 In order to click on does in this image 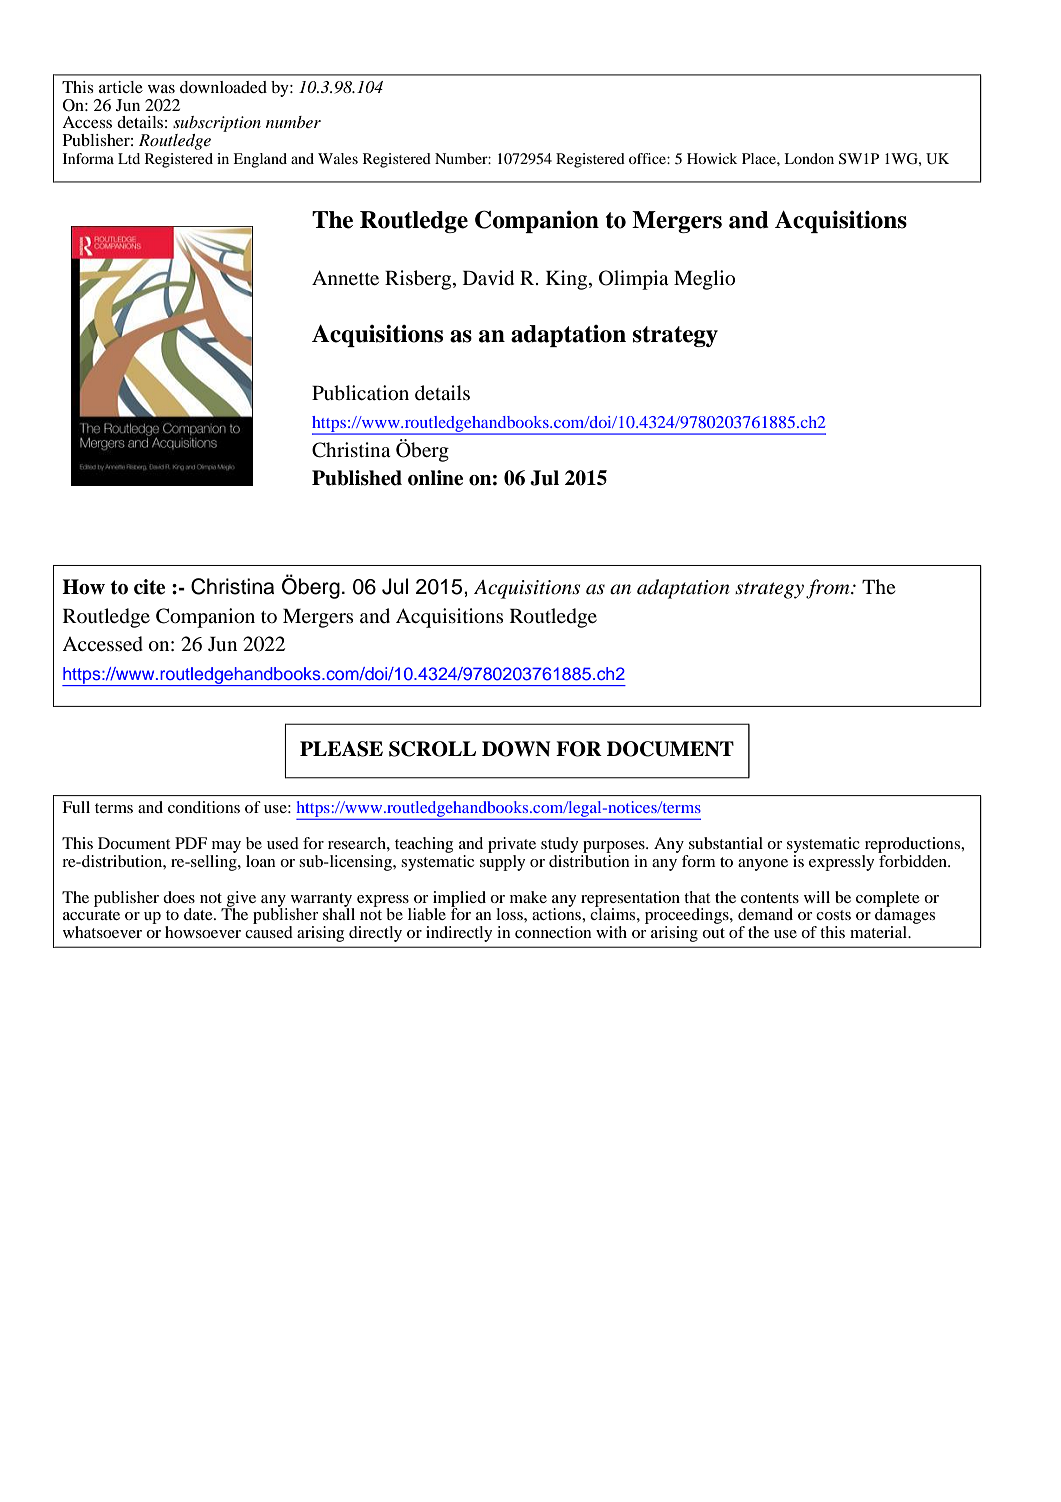, I will do `click(179, 897)`.
